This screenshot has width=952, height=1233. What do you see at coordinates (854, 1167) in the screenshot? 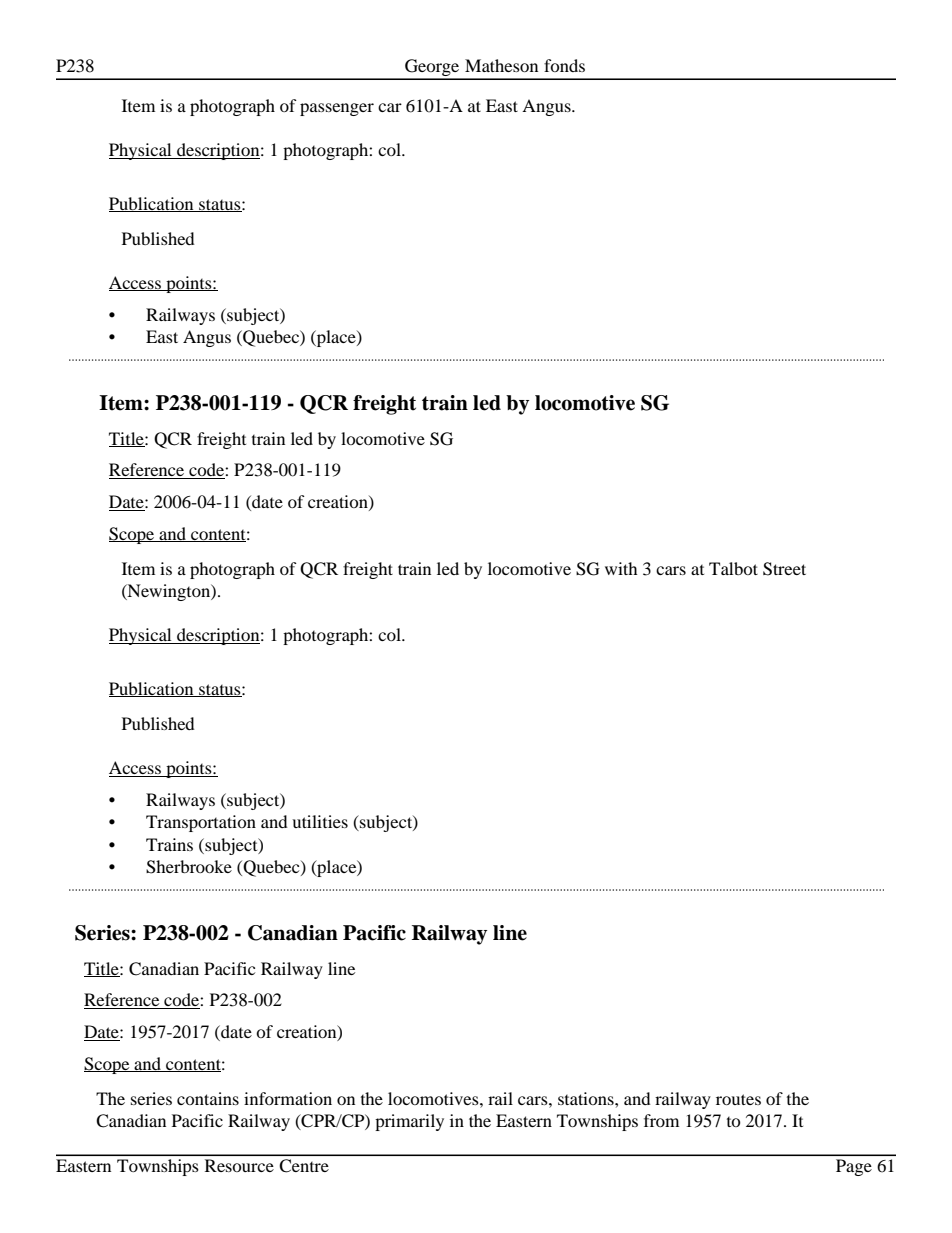
I see `Page` at bounding box center [854, 1167].
